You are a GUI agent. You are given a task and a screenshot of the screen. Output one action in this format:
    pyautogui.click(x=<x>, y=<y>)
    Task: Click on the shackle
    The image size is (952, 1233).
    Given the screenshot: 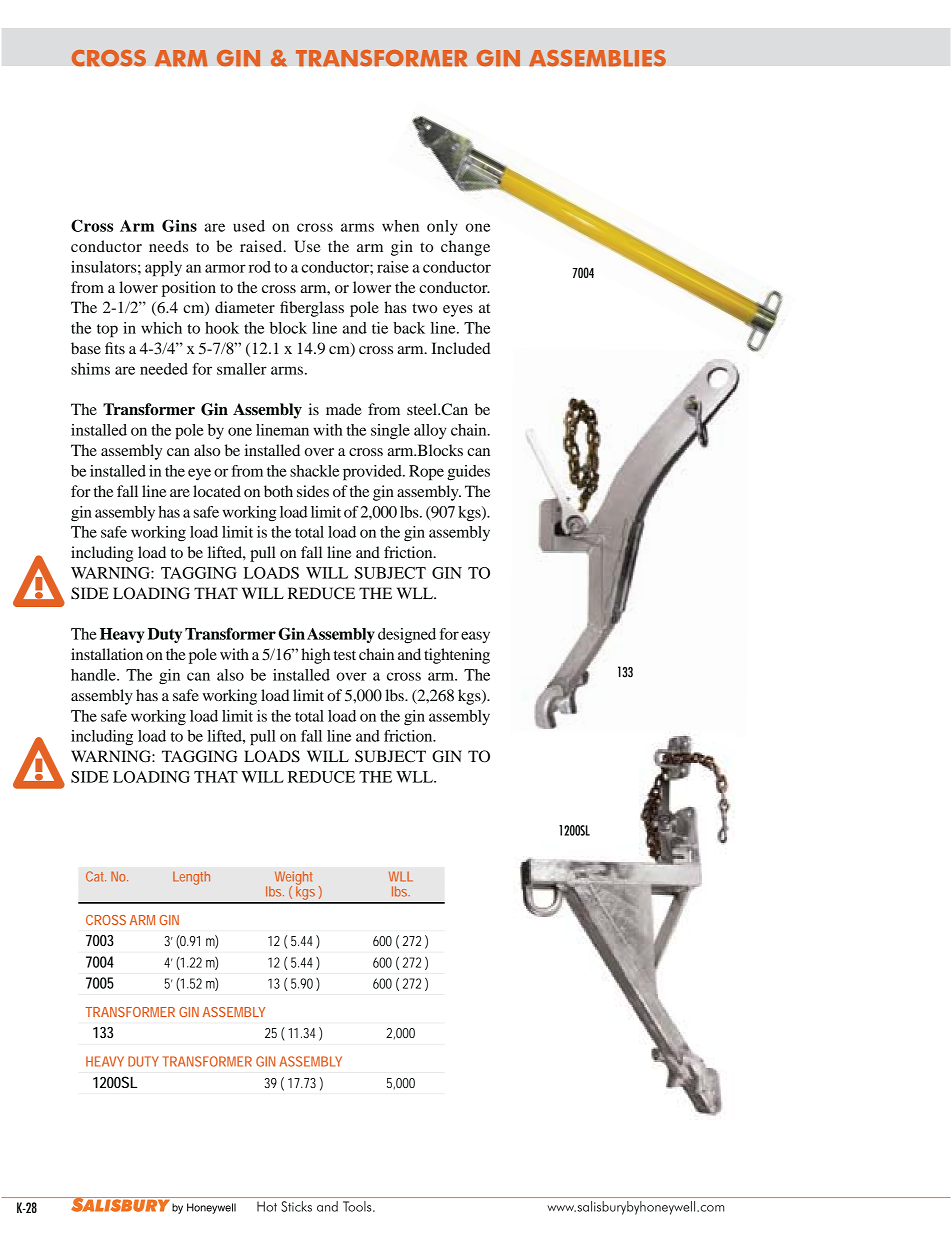 What is the action you would take?
    pyautogui.click(x=314, y=471)
